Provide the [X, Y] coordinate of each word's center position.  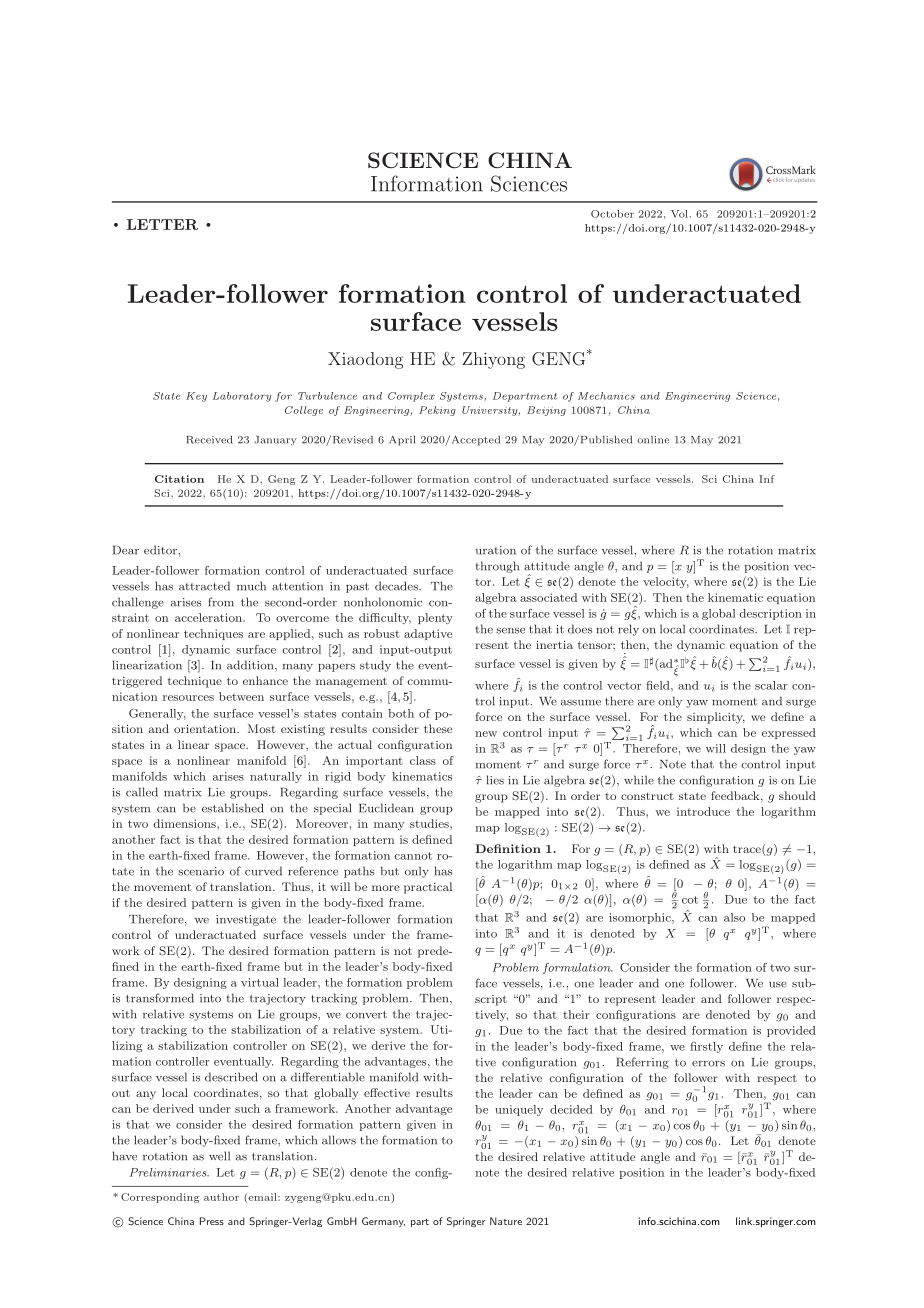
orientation [206, 729]
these [438, 728]
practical [428, 888]
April [402, 440]
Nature [506, 1221]
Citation [179, 479]
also [734, 917]
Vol [679, 214]
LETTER [162, 224]
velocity [666, 582]
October [612, 214]
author [221, 1197]
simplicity [716, 718]
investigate [246, 920]
